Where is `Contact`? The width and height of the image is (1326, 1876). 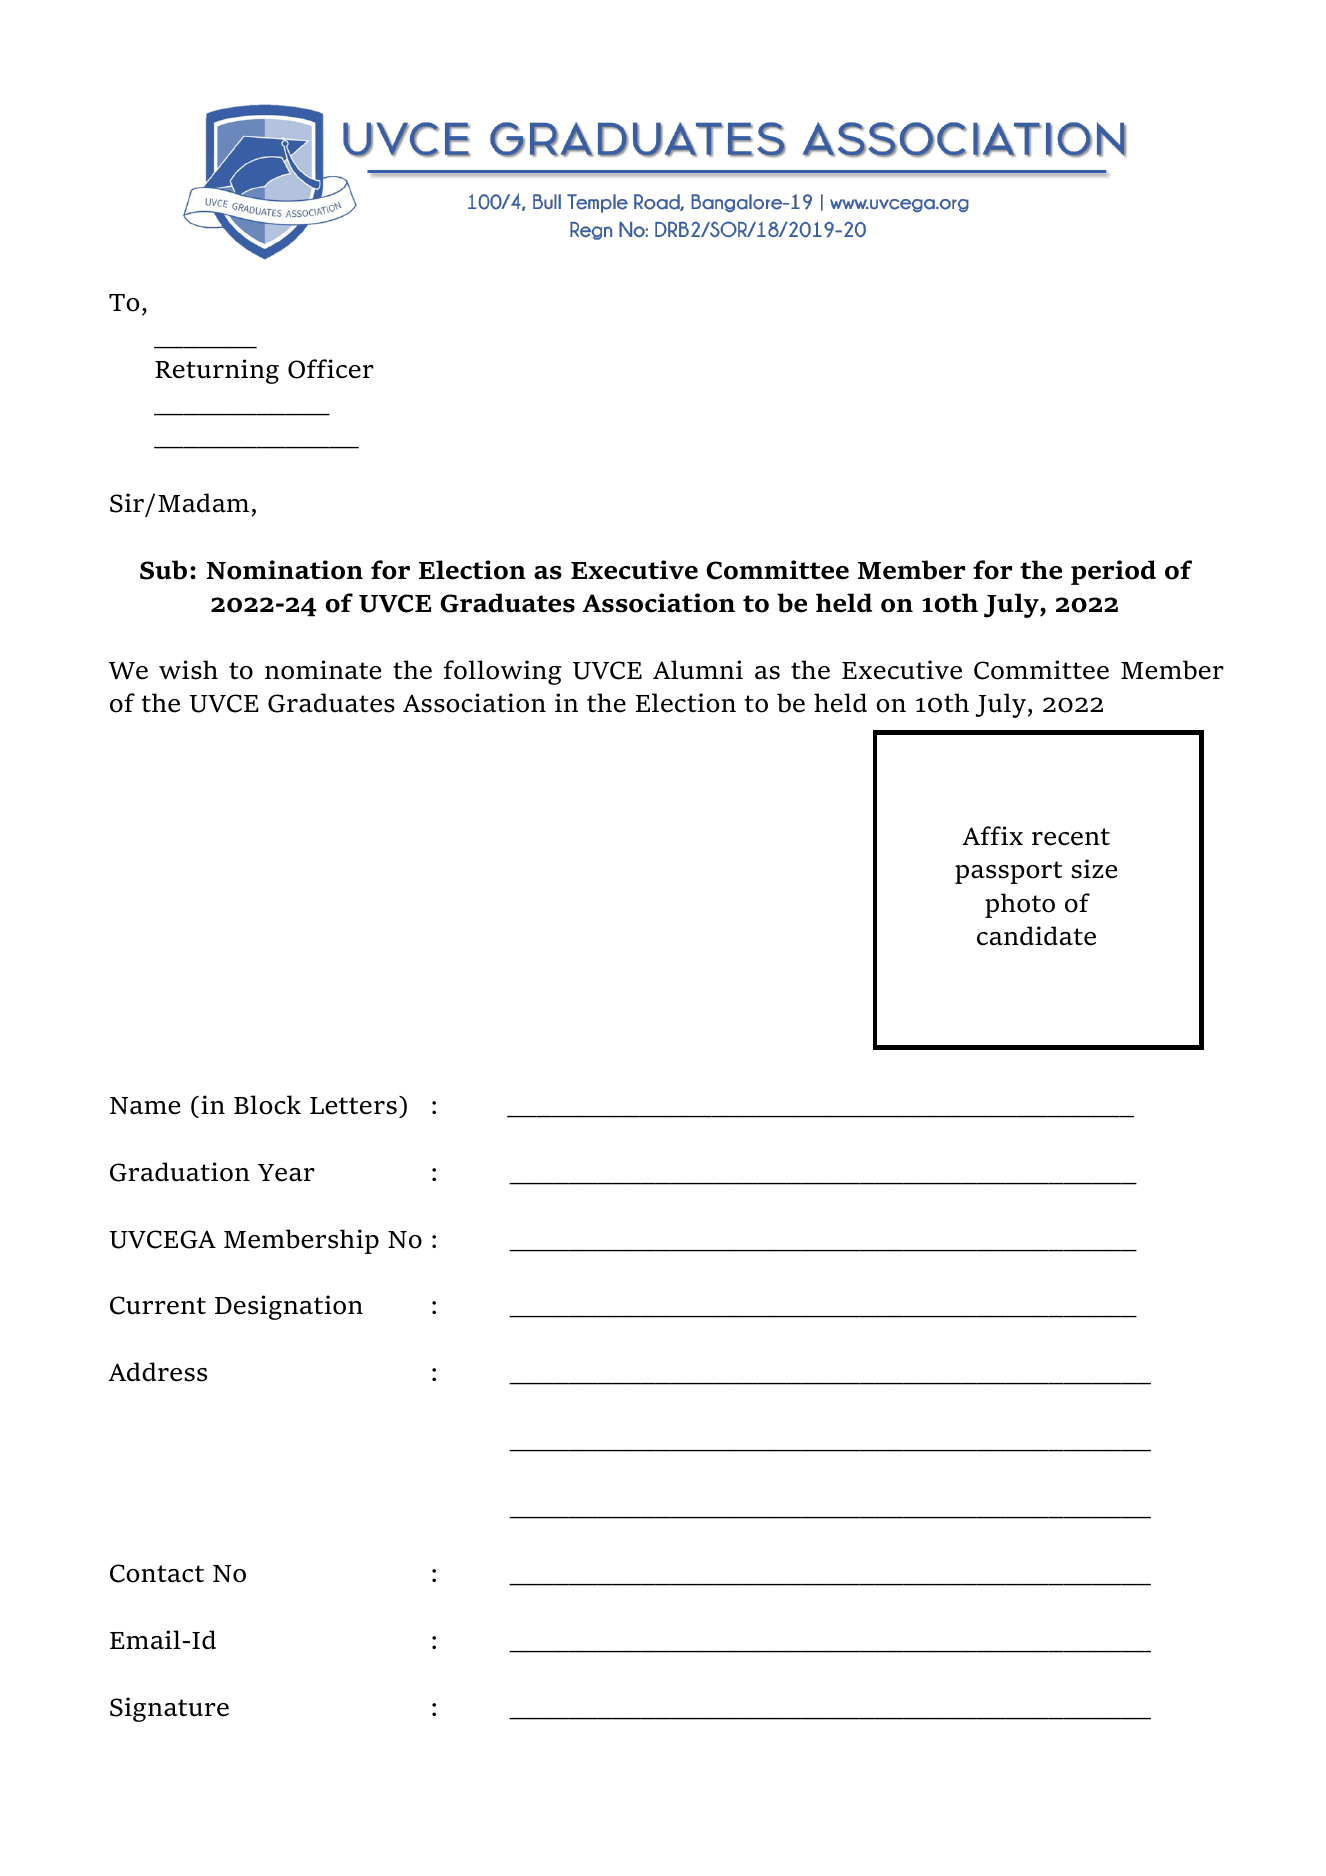 Contact is located at coordinates (157, 1573).
